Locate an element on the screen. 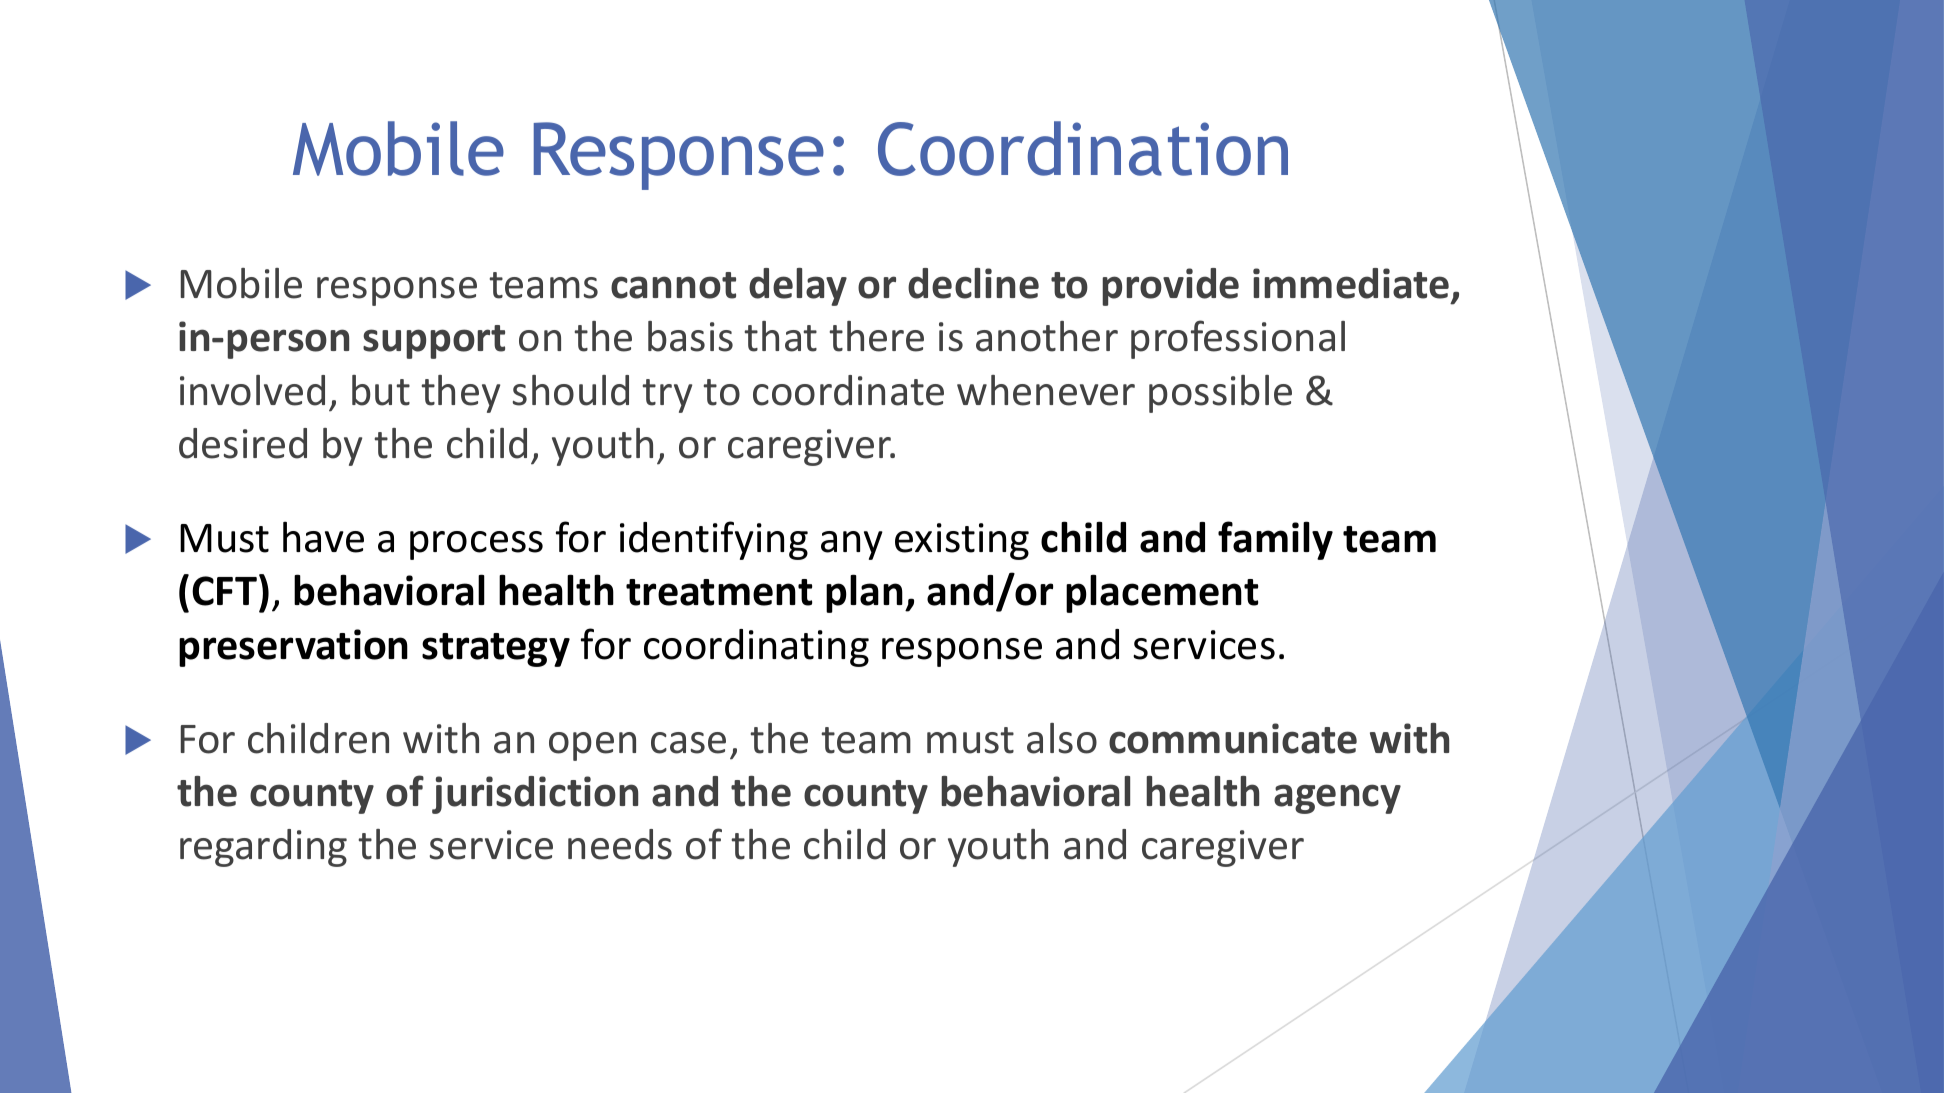 This screenshot has height=1093, width=1944. regarding is located at coordinates (263, 848).
